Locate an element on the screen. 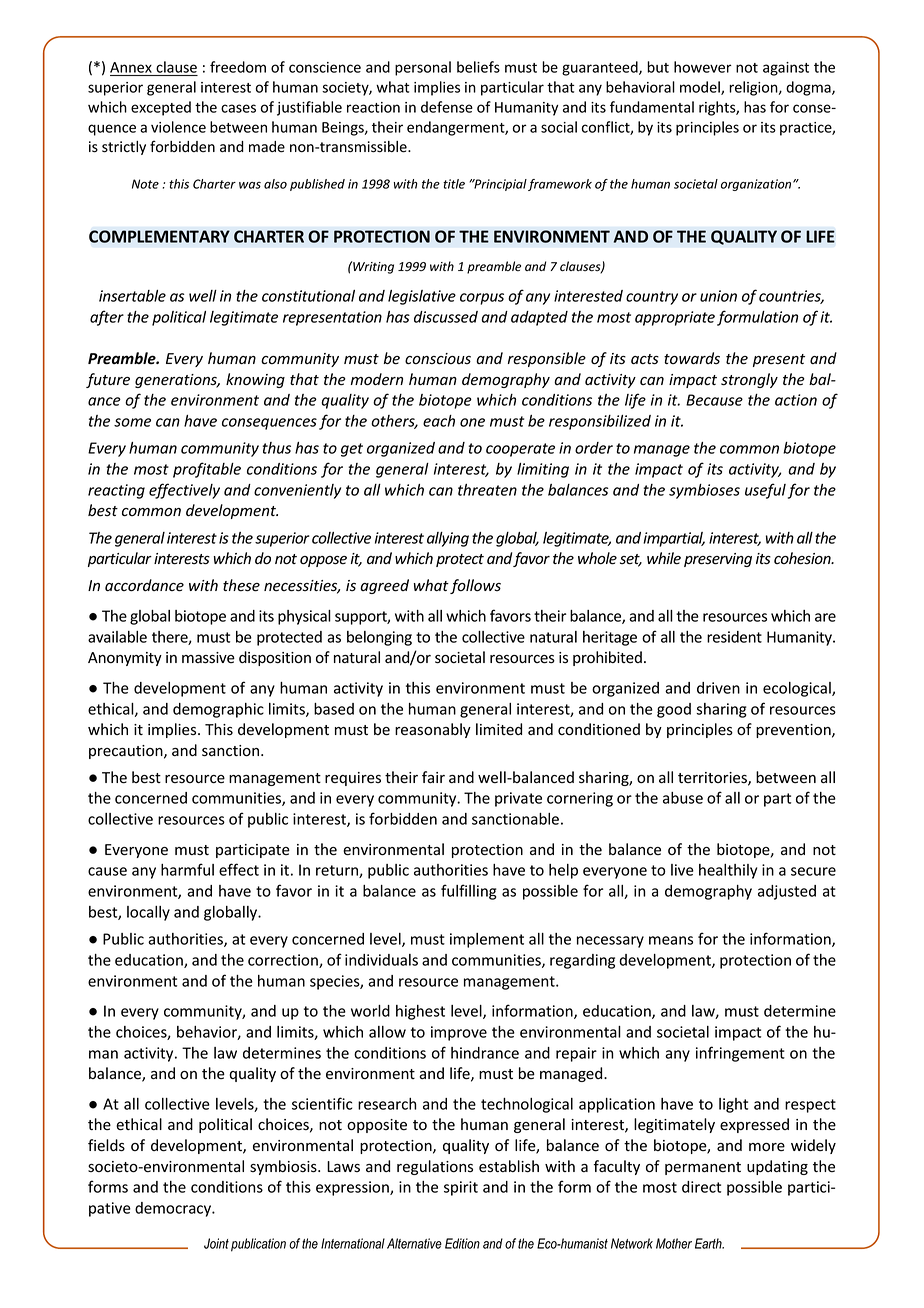  excepted is located at coordinates (161, 108).
